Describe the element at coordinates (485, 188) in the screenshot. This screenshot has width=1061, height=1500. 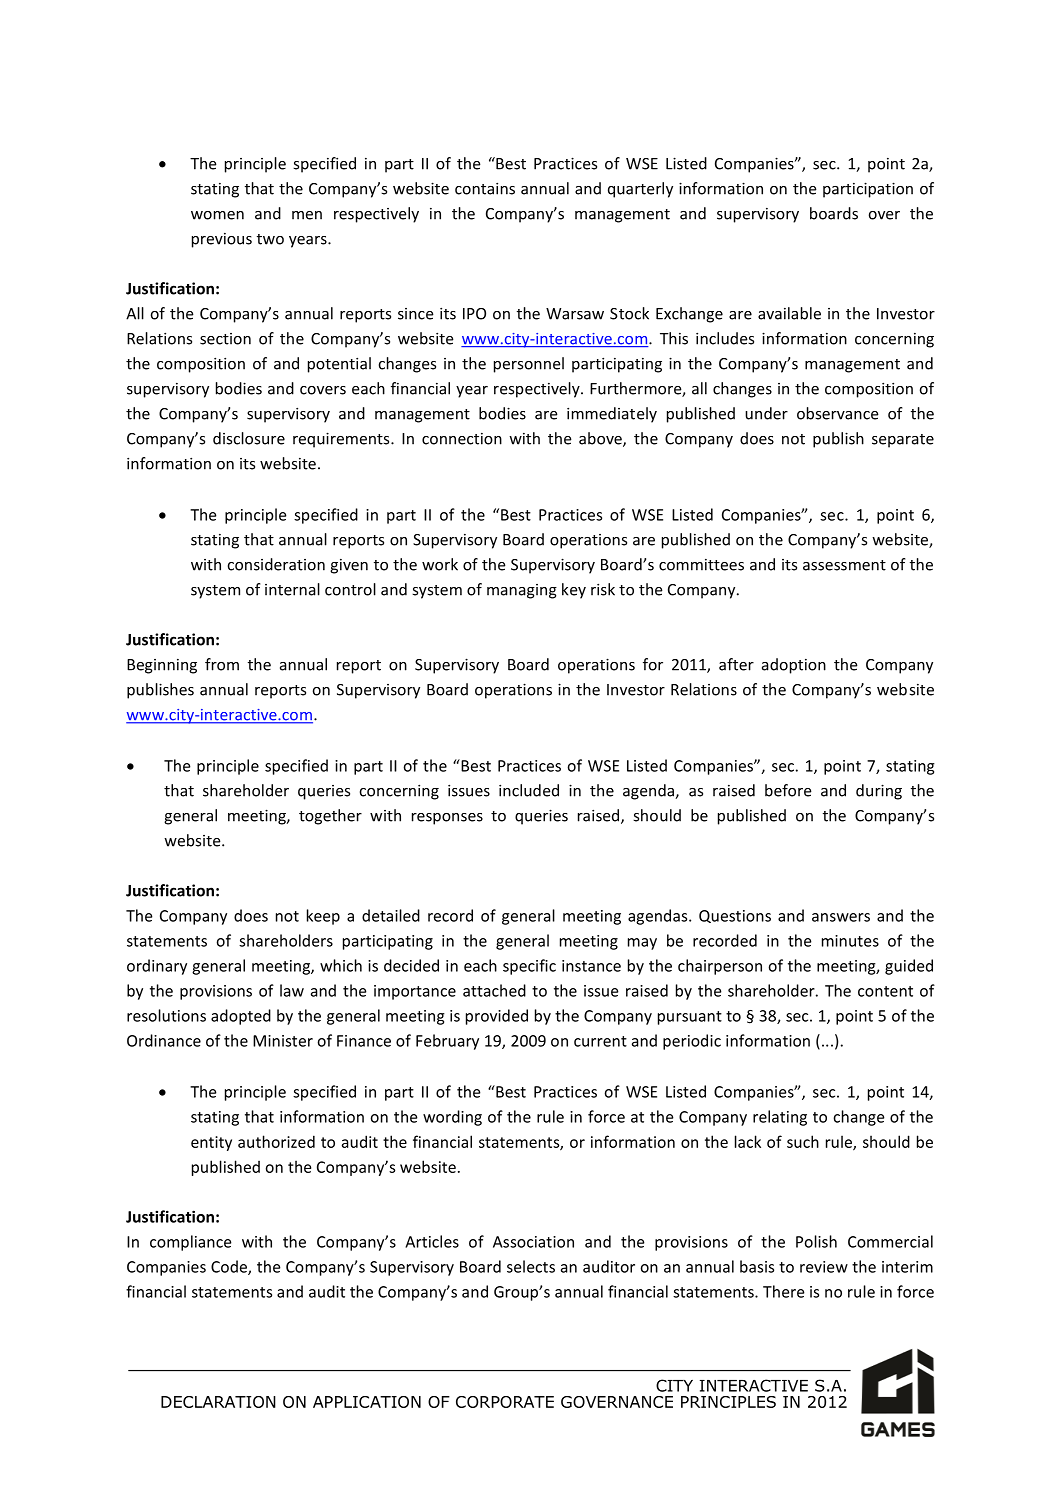
I see `contains` at that location.
